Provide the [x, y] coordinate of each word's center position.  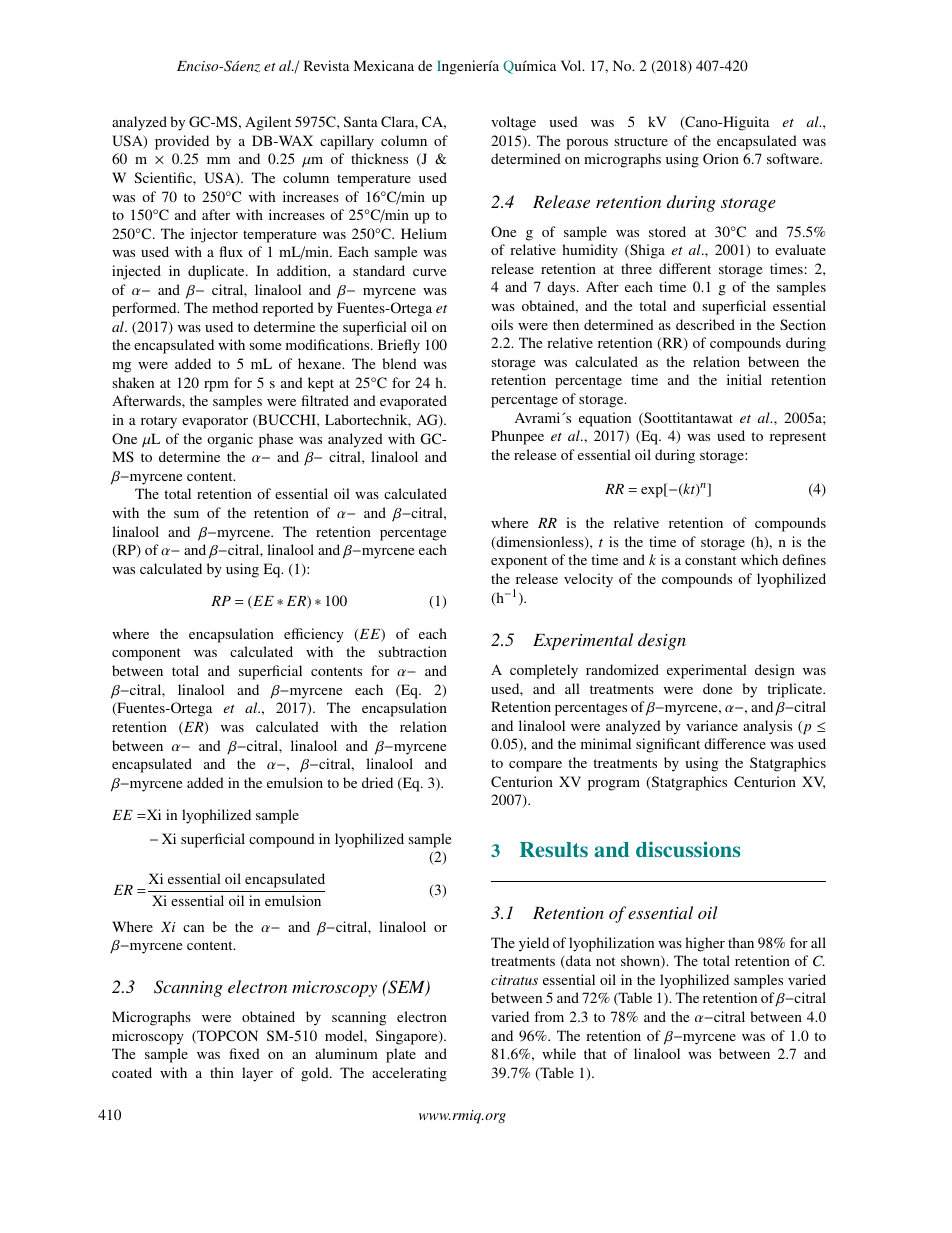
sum [186, 514]
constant [710, 560]
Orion [721, 158]
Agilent [268, 123]
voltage [513, 123]
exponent [519, 562]
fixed [244, 1053]
